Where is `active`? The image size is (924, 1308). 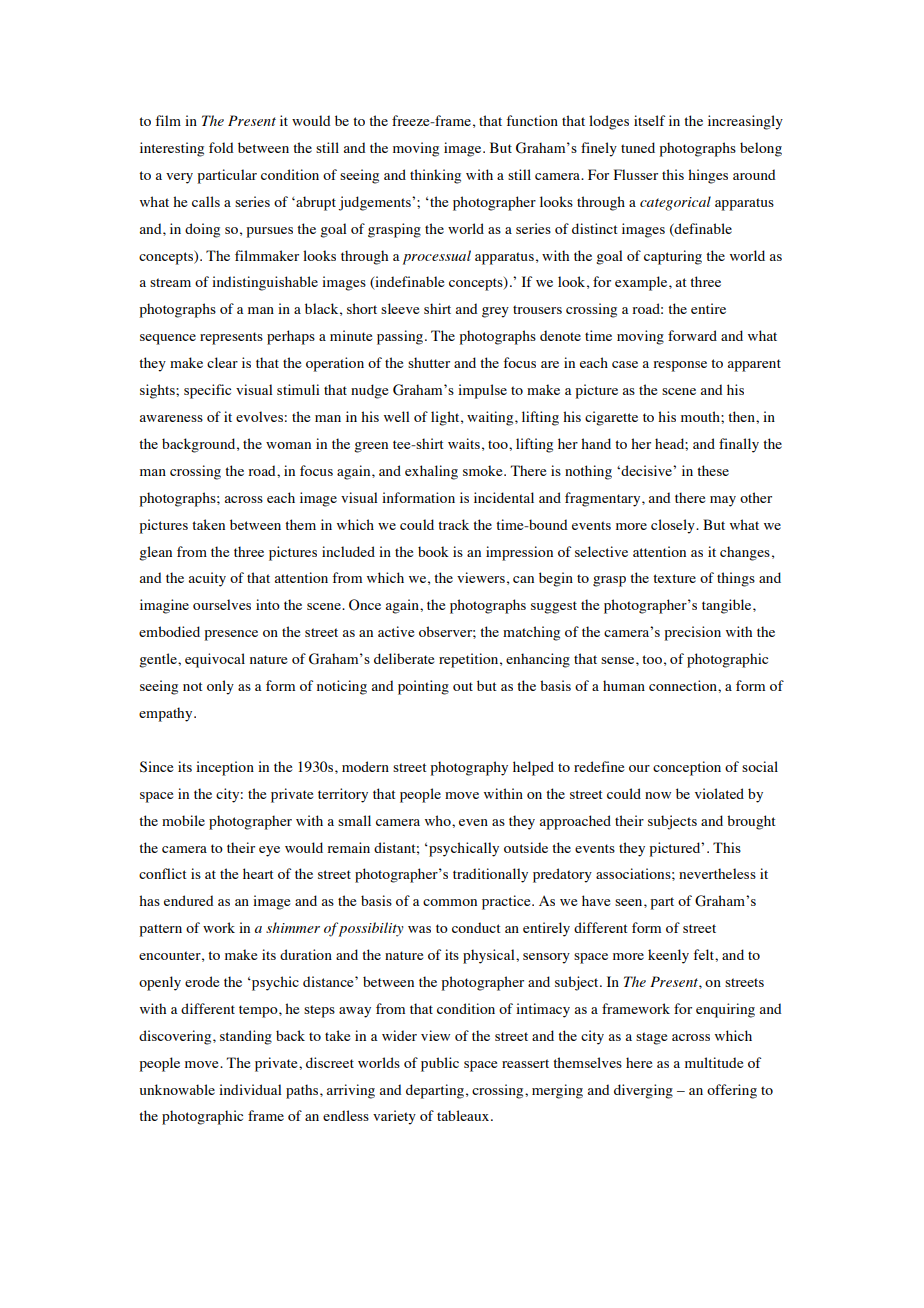
active is located at coordinates (396, 631).
